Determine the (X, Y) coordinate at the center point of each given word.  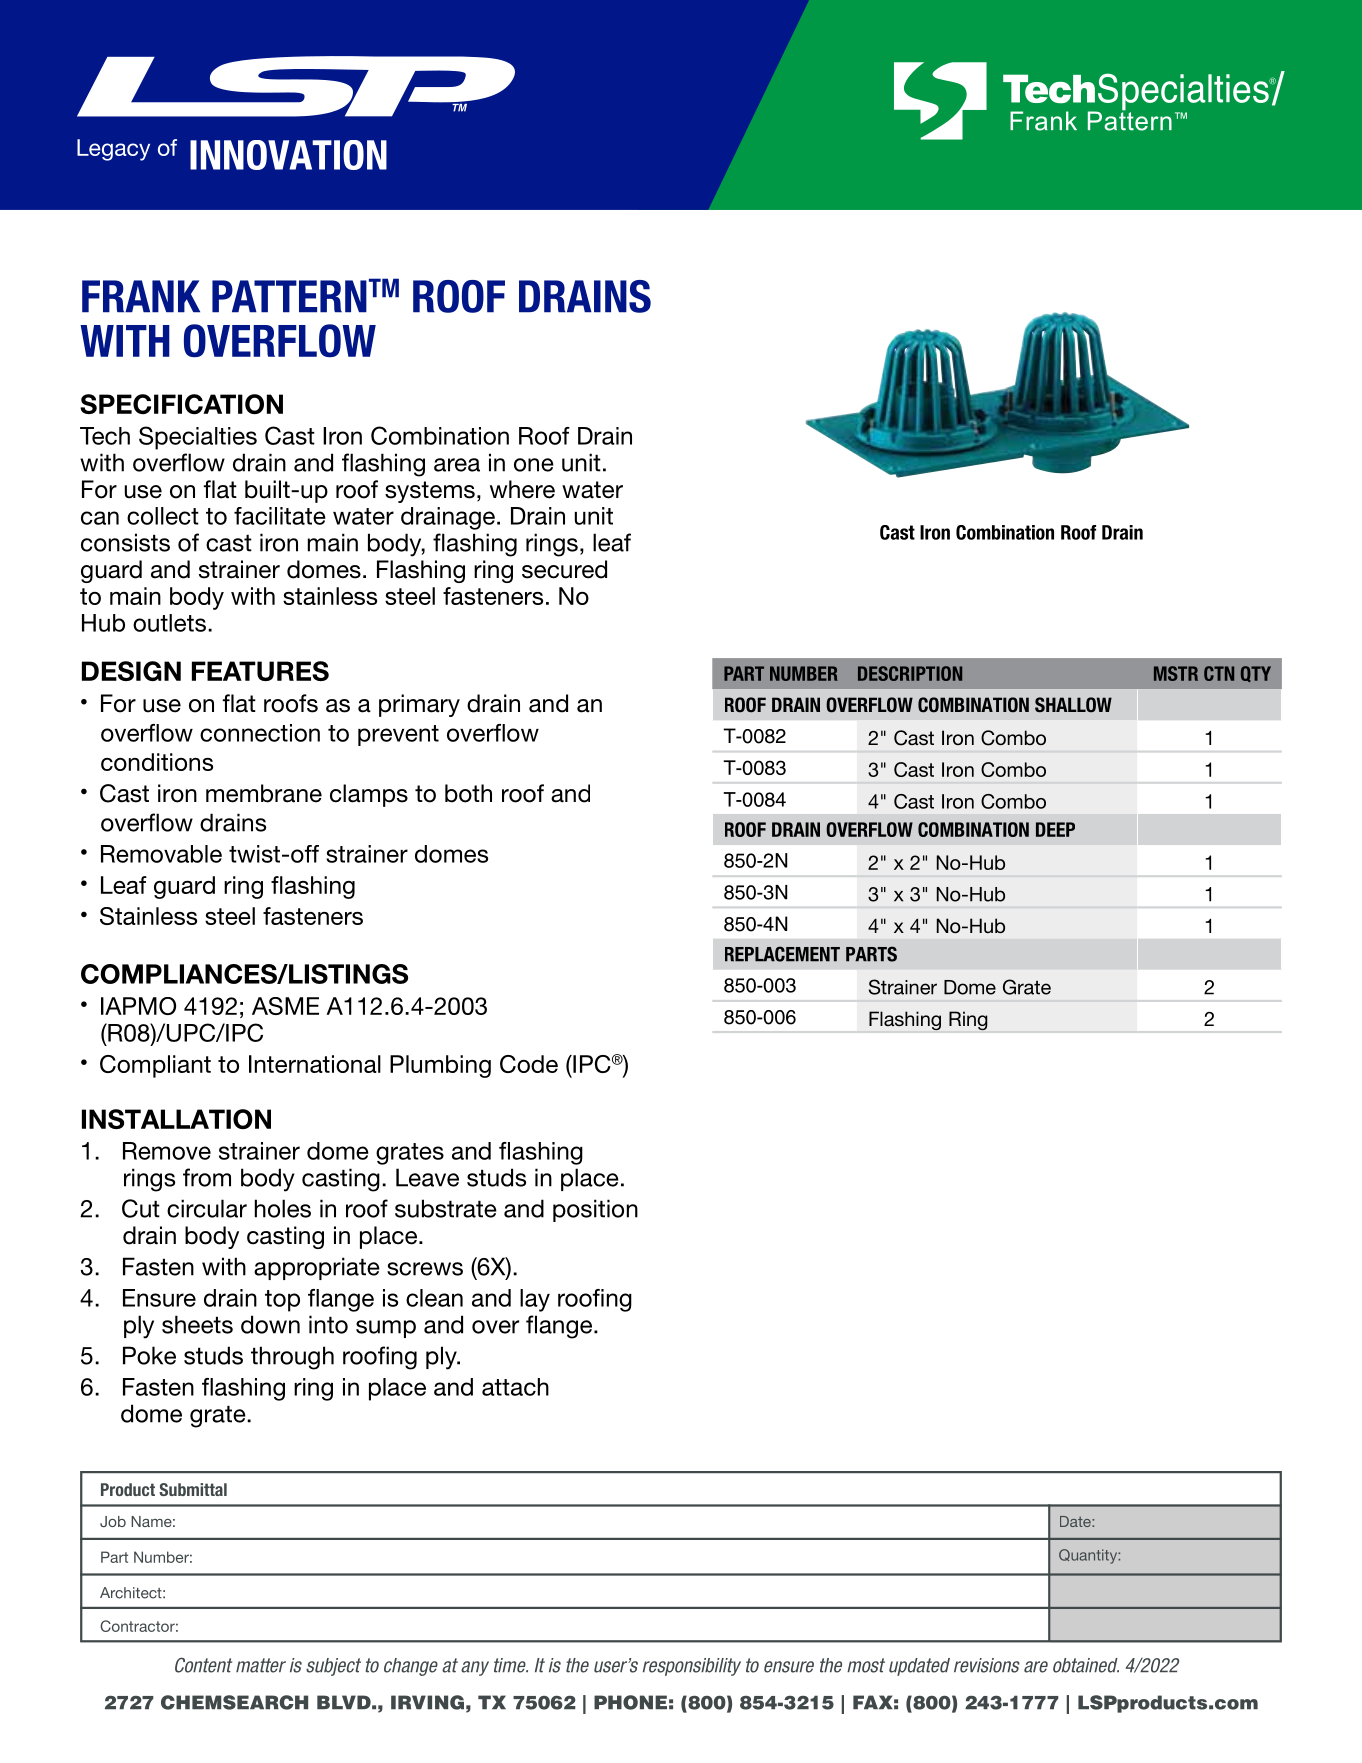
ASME (285, 1006)
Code (529, 1064)
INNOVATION (288, 155)
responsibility (692, 1667)
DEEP (1055, 829)
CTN (1219, 673)
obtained (1086, 1665)
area (457, 465)
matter (261, 1665)
